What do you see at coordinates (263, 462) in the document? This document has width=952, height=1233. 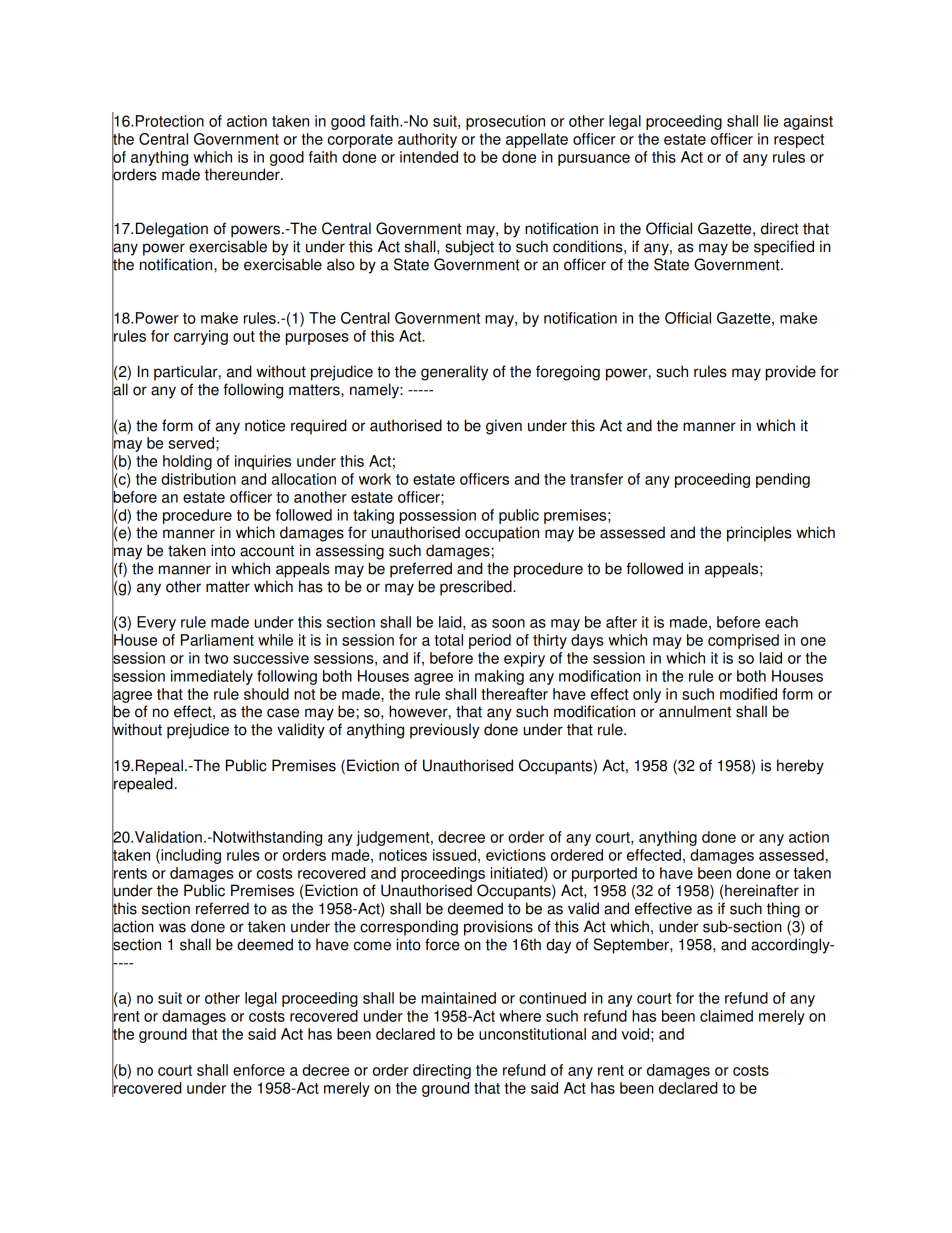 I see `inquiries` at bounding box center [263, 462].
